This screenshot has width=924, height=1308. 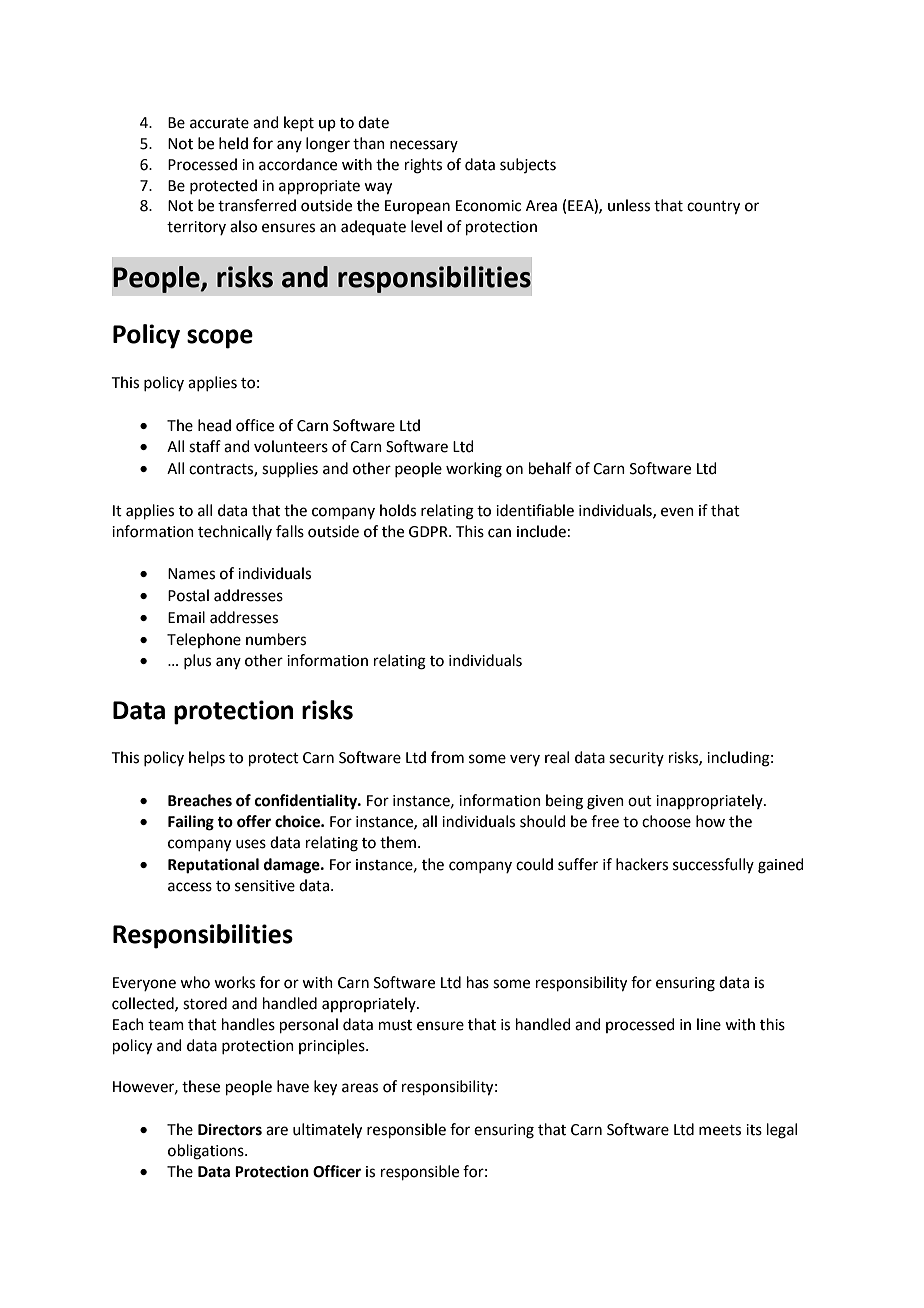 What do you see at coordinates (677, 512) in the screenshot?
I see `even` at bounding box center [677, 512].
